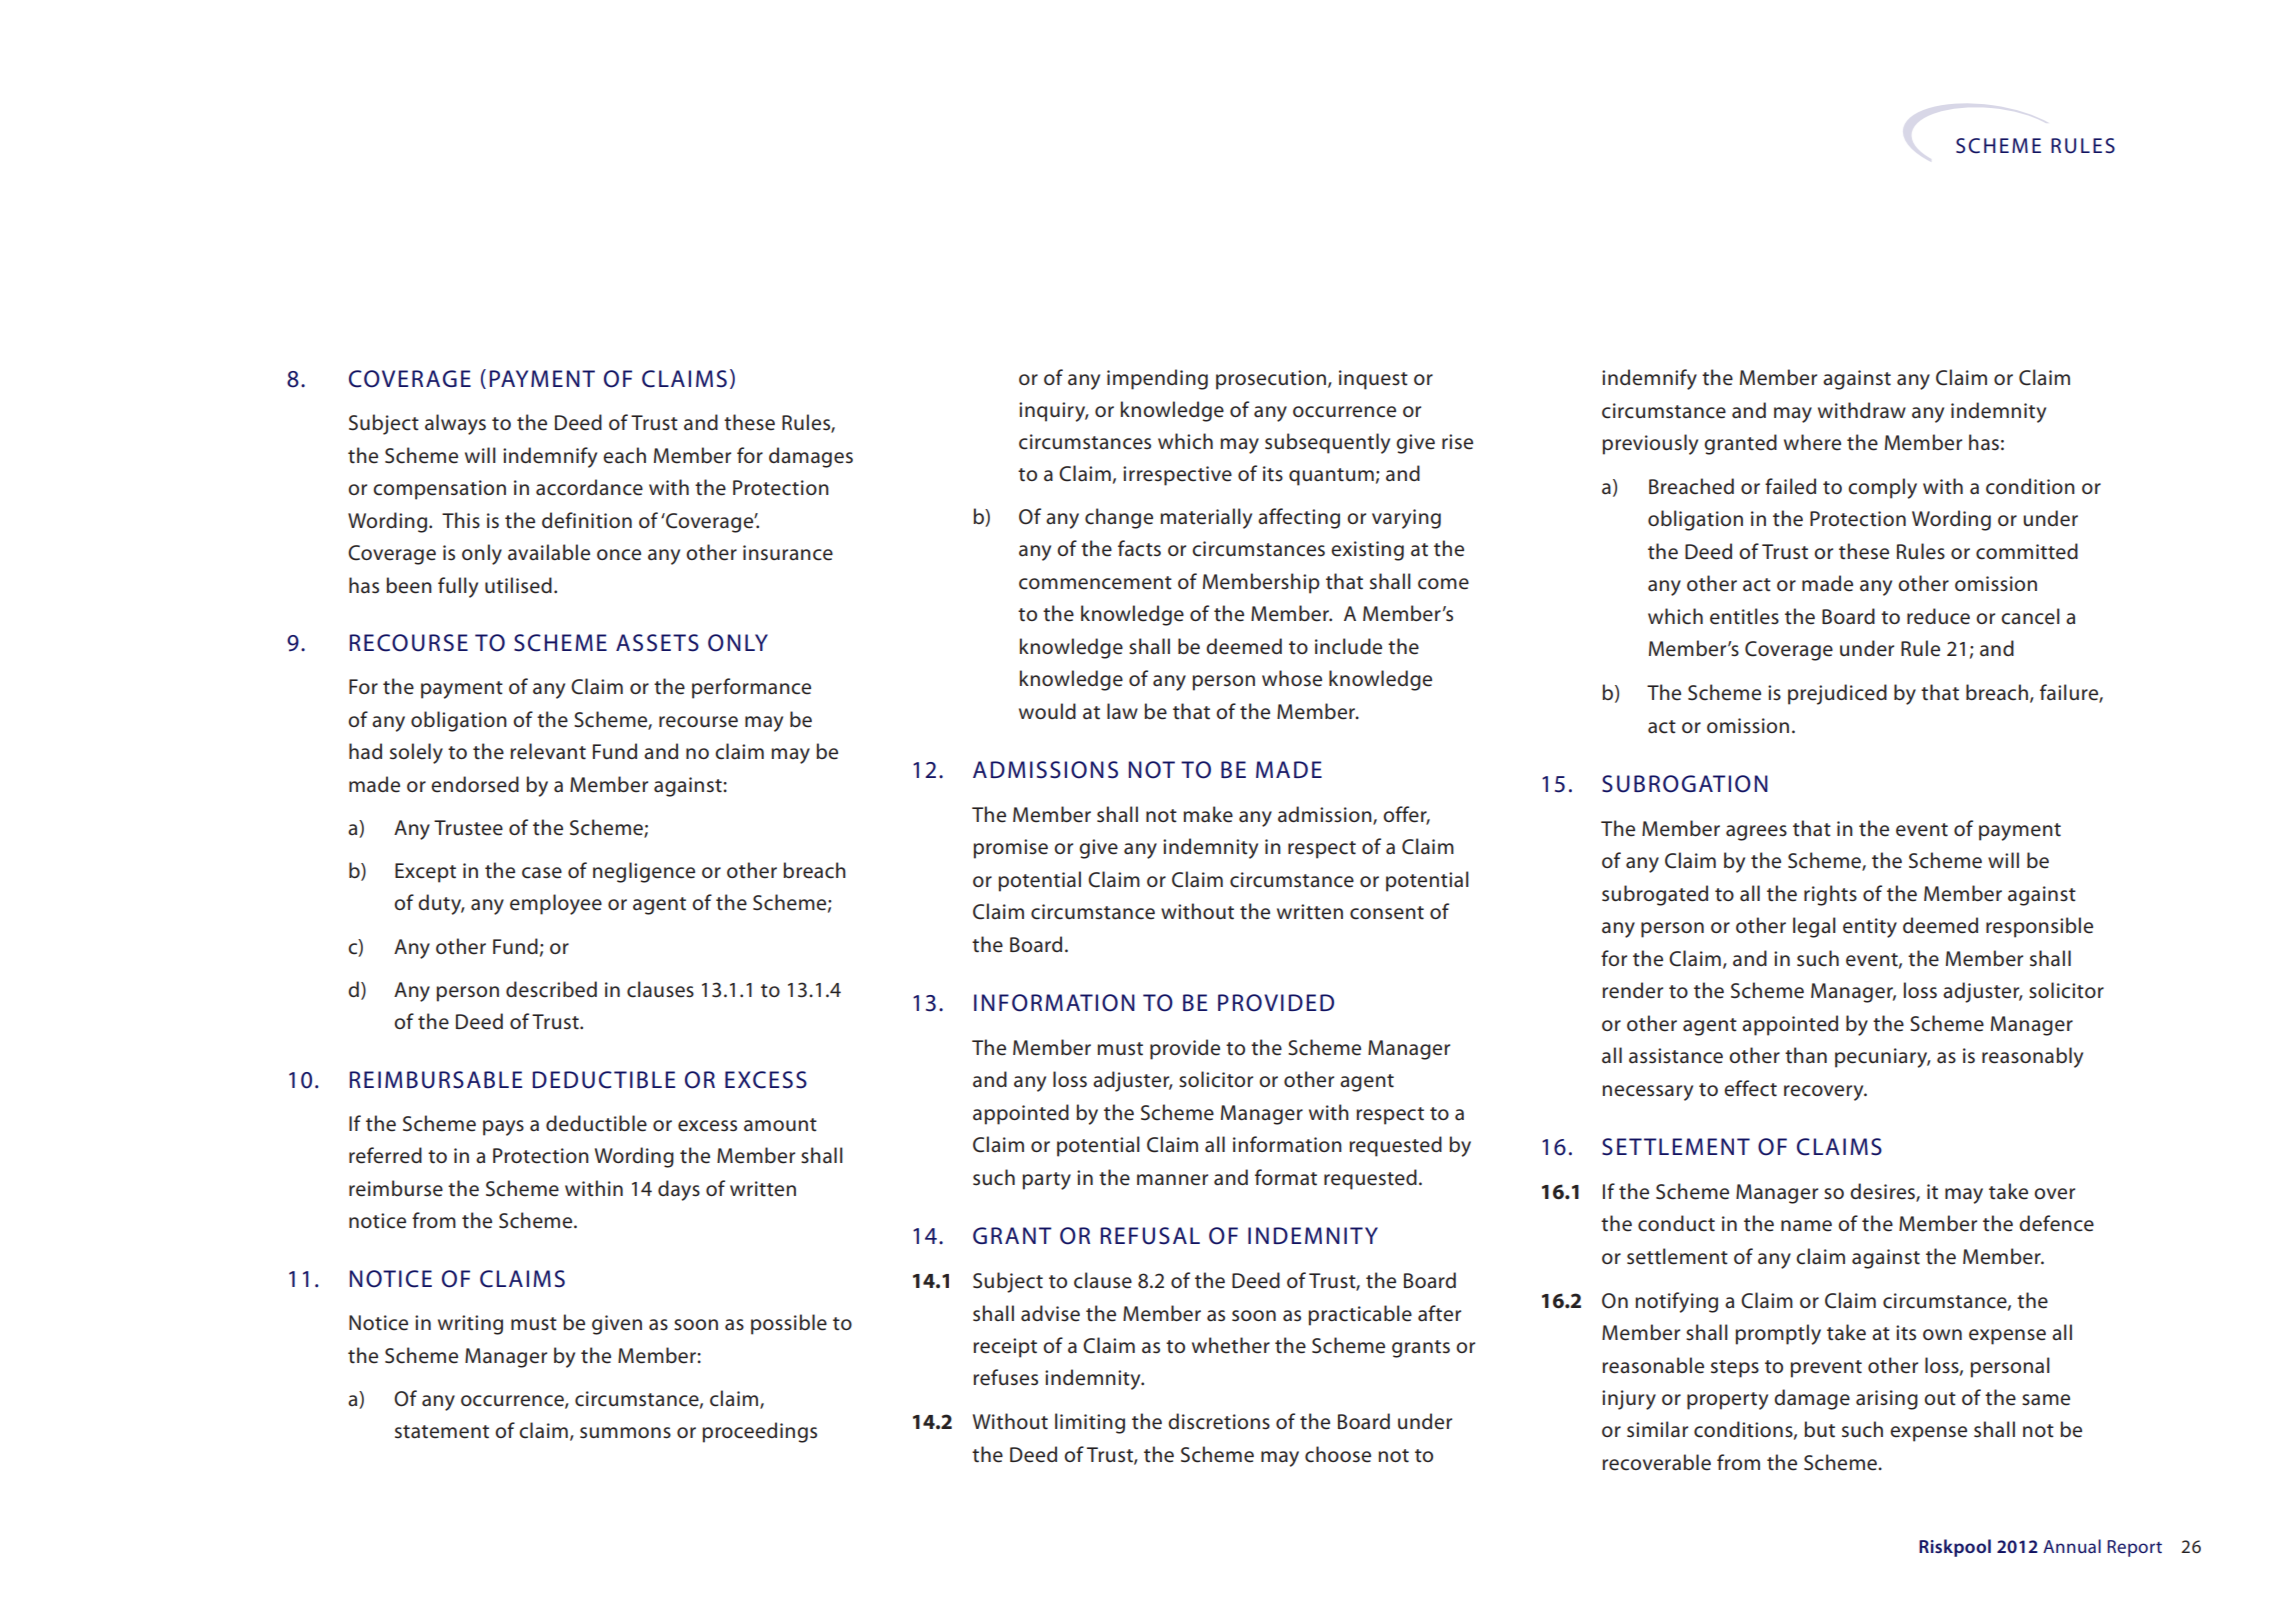 This screenshot has width=2278, height=1610. Describe the element at coordinates (1806, 1226) in the screenshot. I see `name` at that location.
